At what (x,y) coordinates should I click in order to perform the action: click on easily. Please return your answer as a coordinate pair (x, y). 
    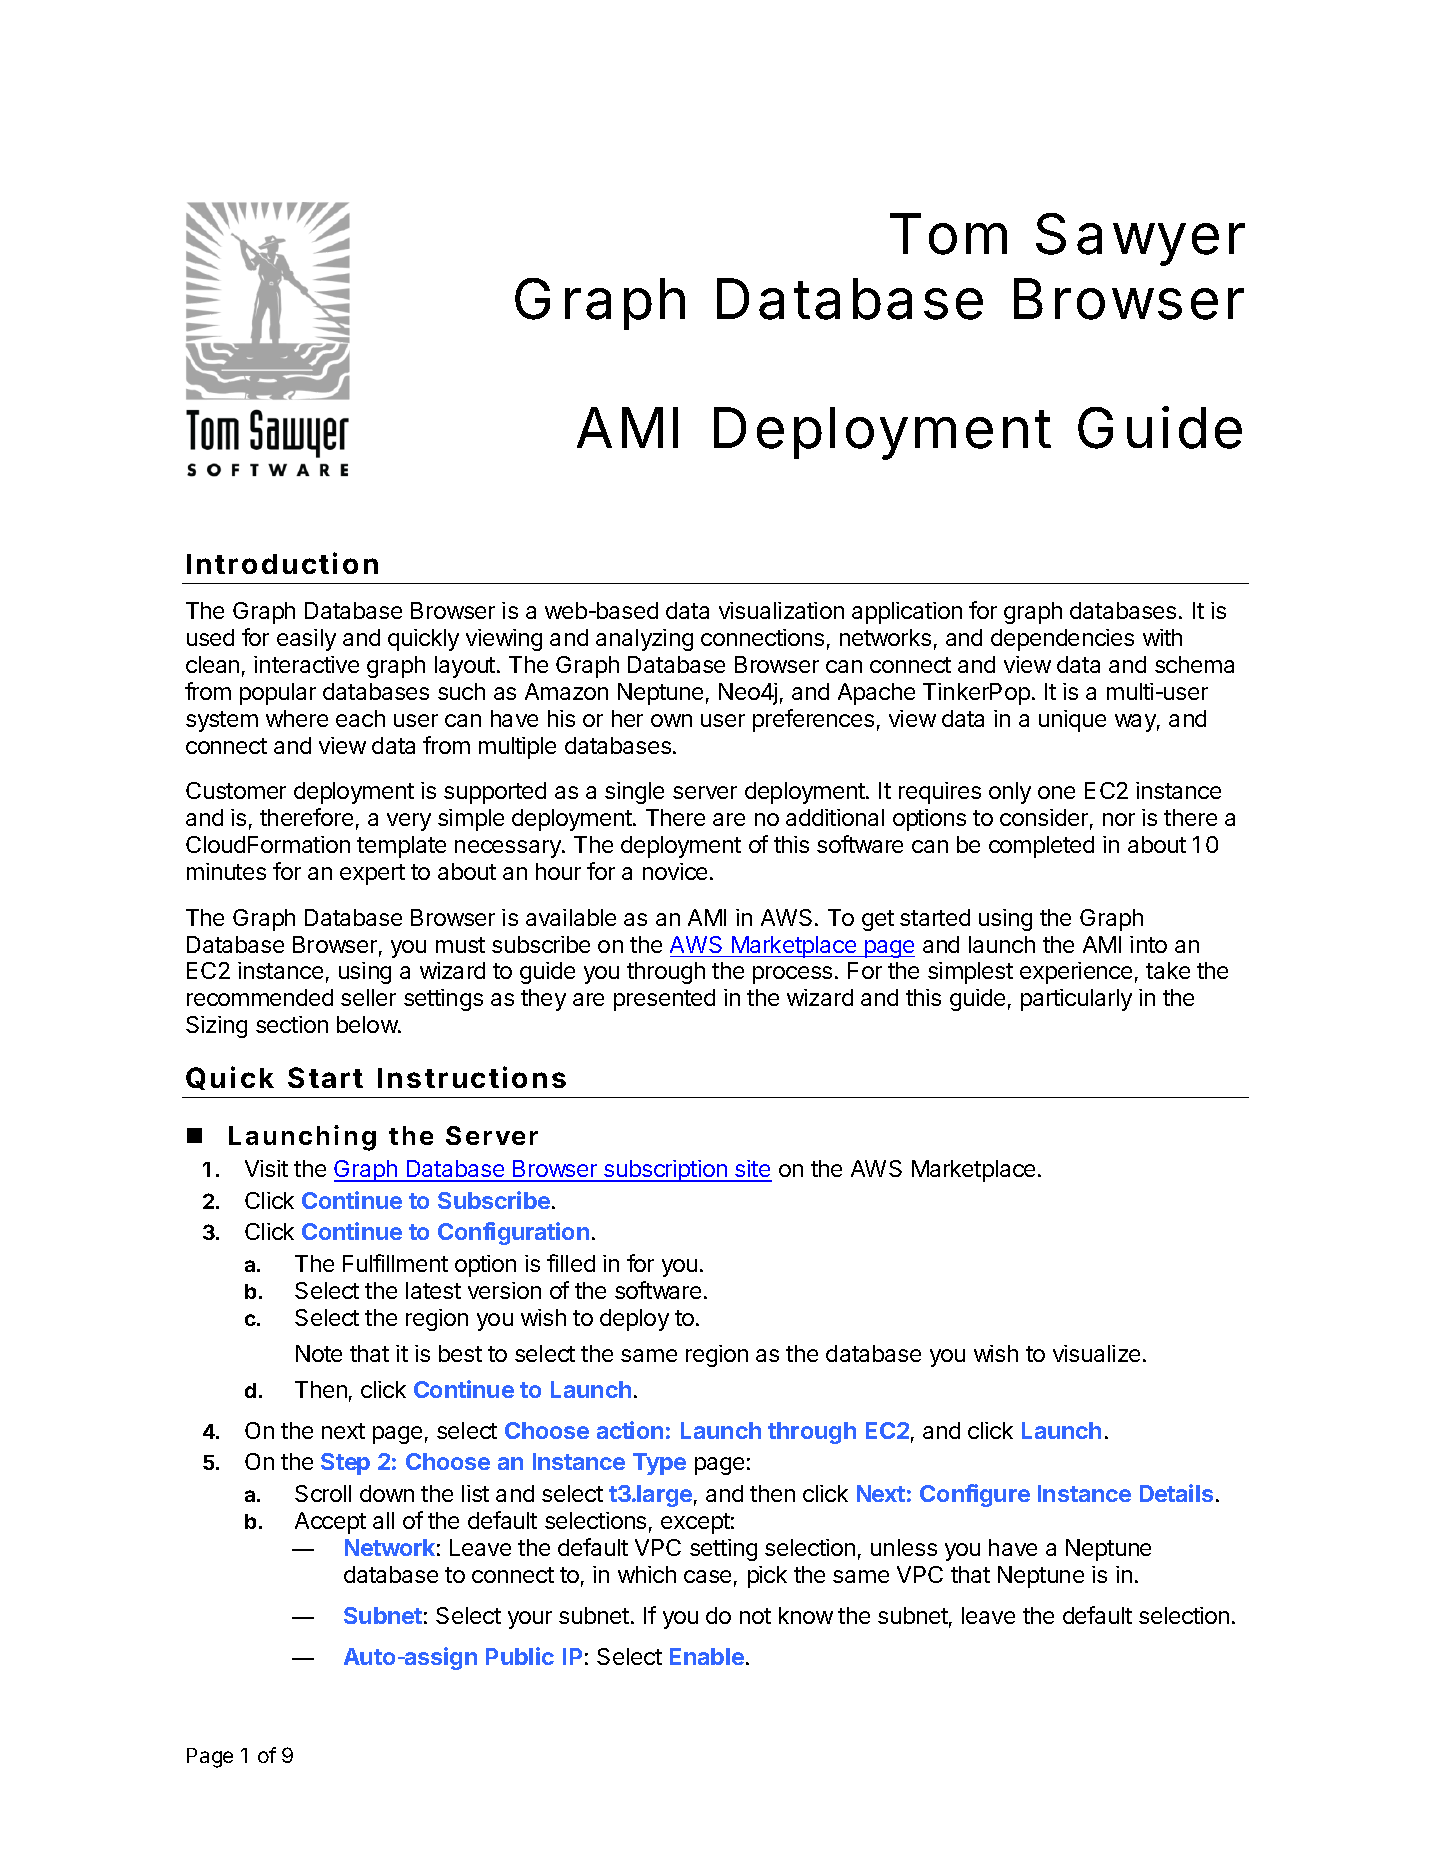
    Looking at the image, I should click on (306, 640).
